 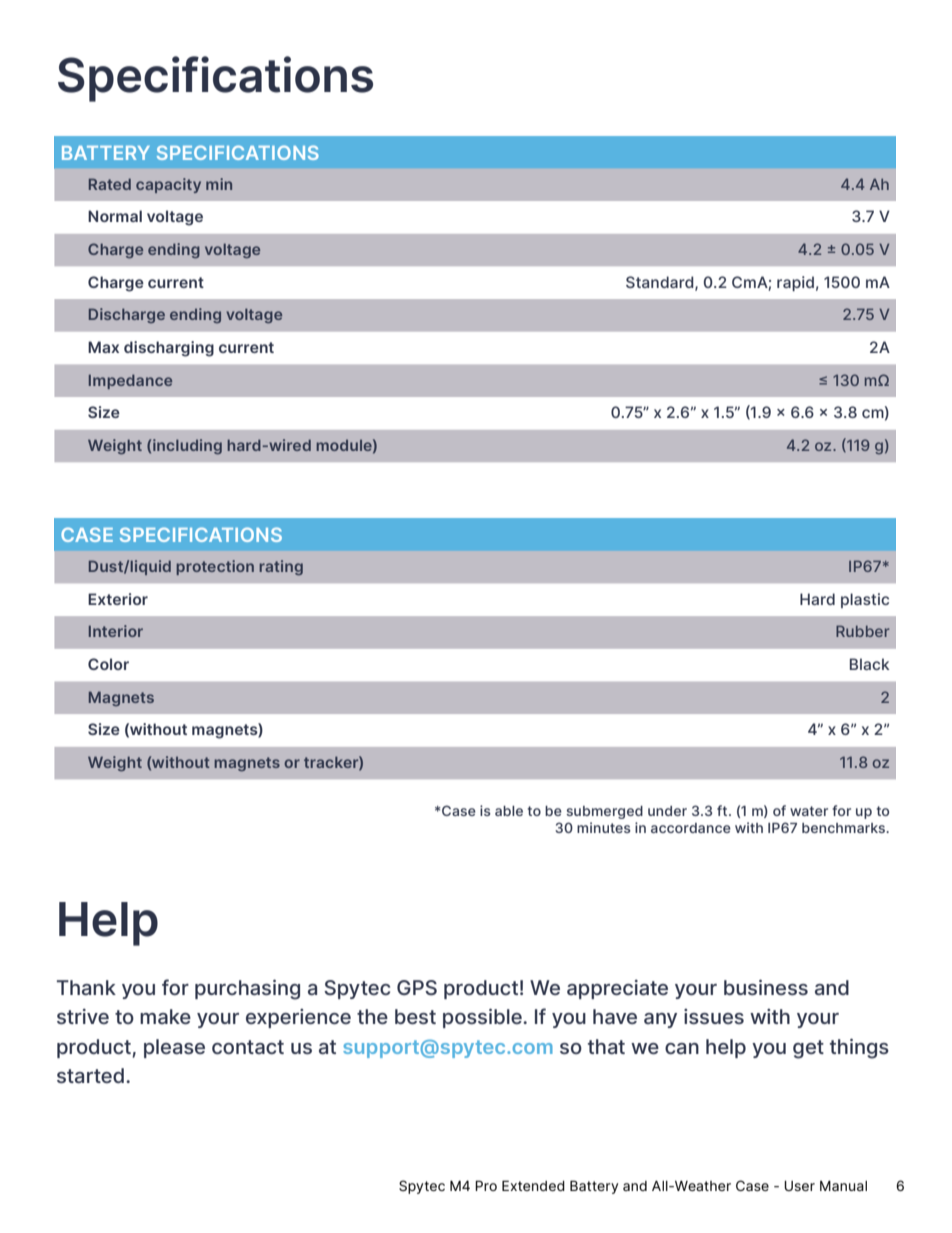 What do you see at coordinates (865, 600) in the screenshot?
I see `plastic` at bounding box center [865, 600].
